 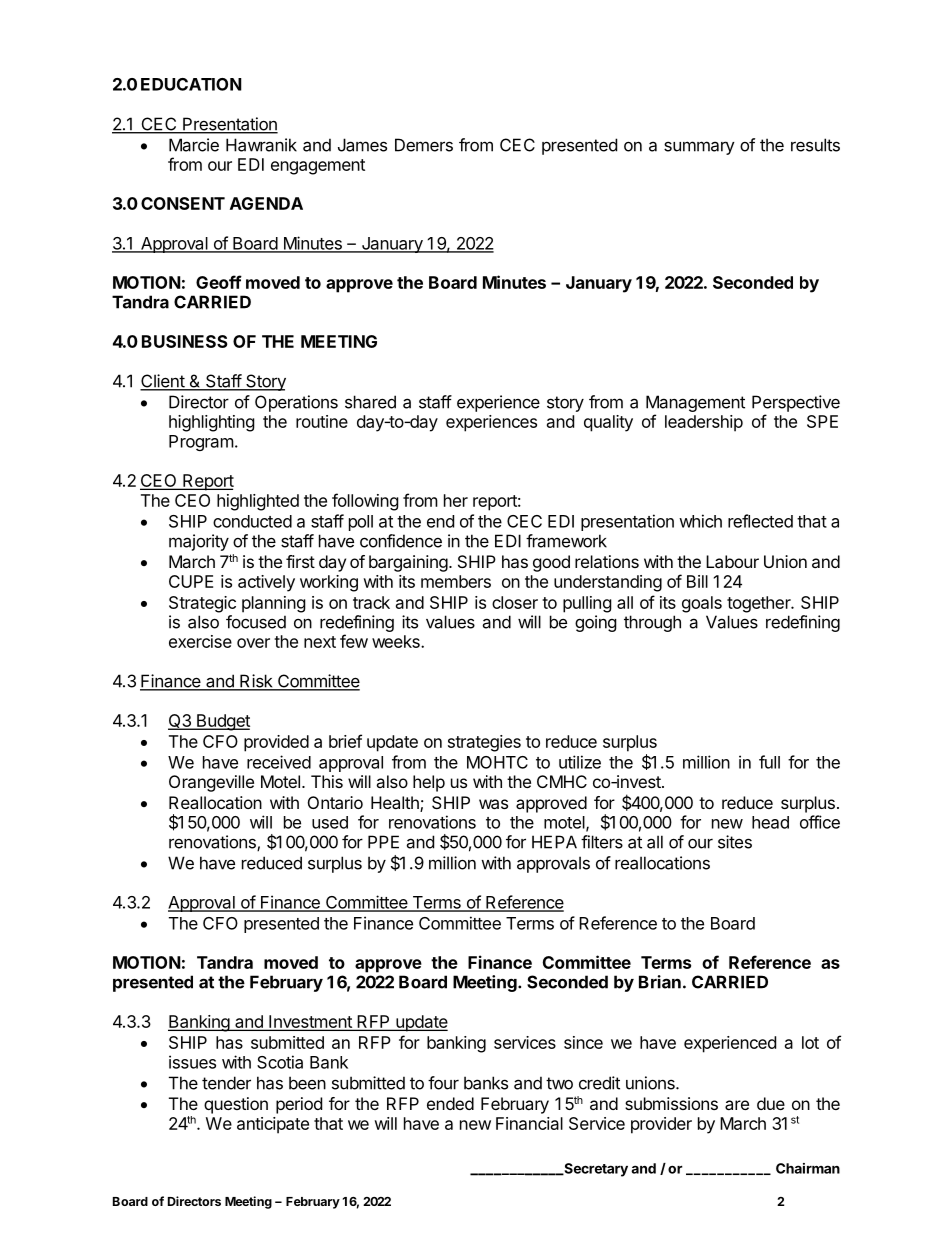 What do you see at coordinates (515, 602) in the image?
I see `closer` at bounding box center [515, 602].
